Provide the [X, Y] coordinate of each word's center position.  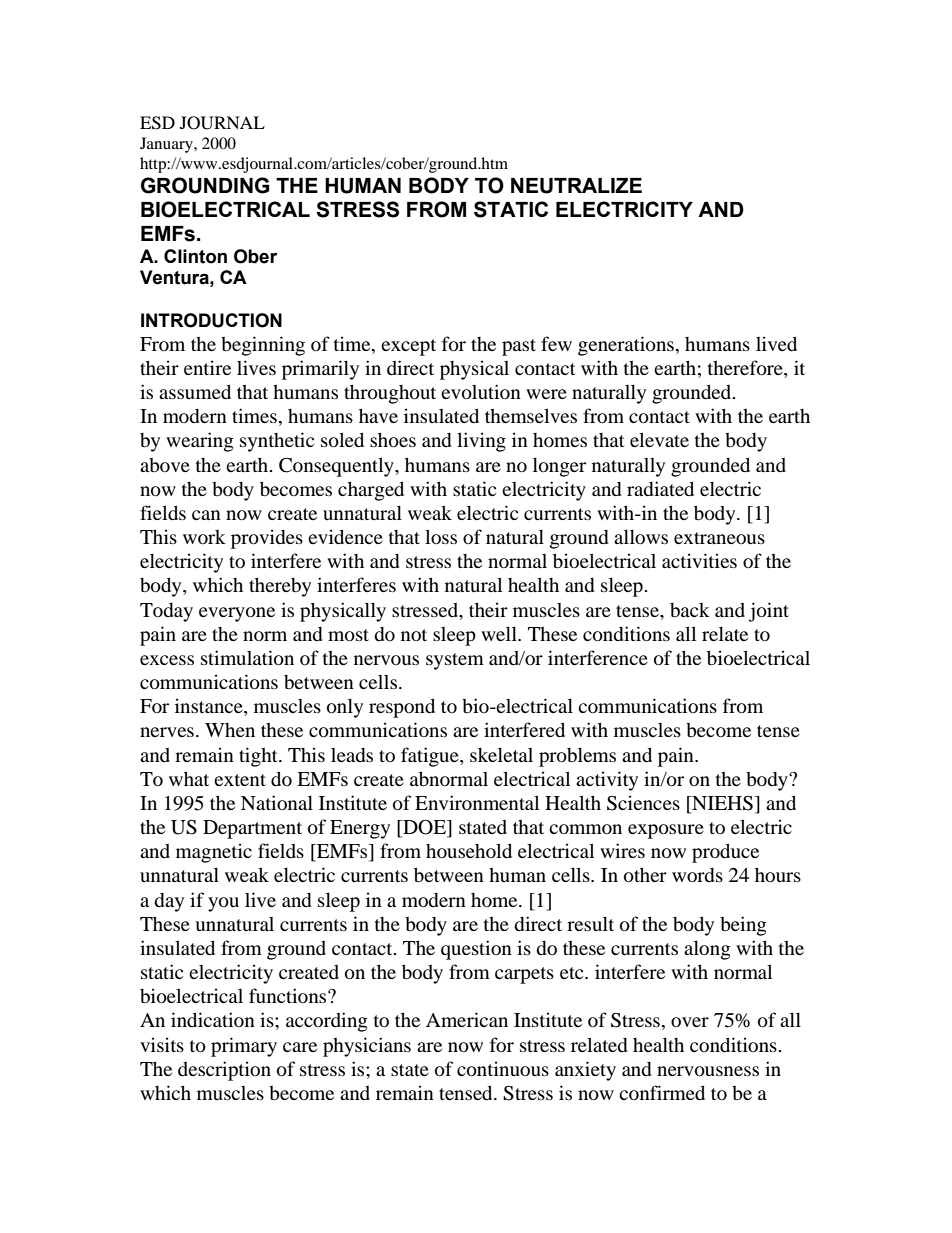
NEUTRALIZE [576, 186]
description [224, 1071]
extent [240, 780]
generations [626, 346]
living [481, 442]
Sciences [643, 803]
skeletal [501, 754]
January [167, 145]
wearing [200, 442]
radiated [660, 488]
